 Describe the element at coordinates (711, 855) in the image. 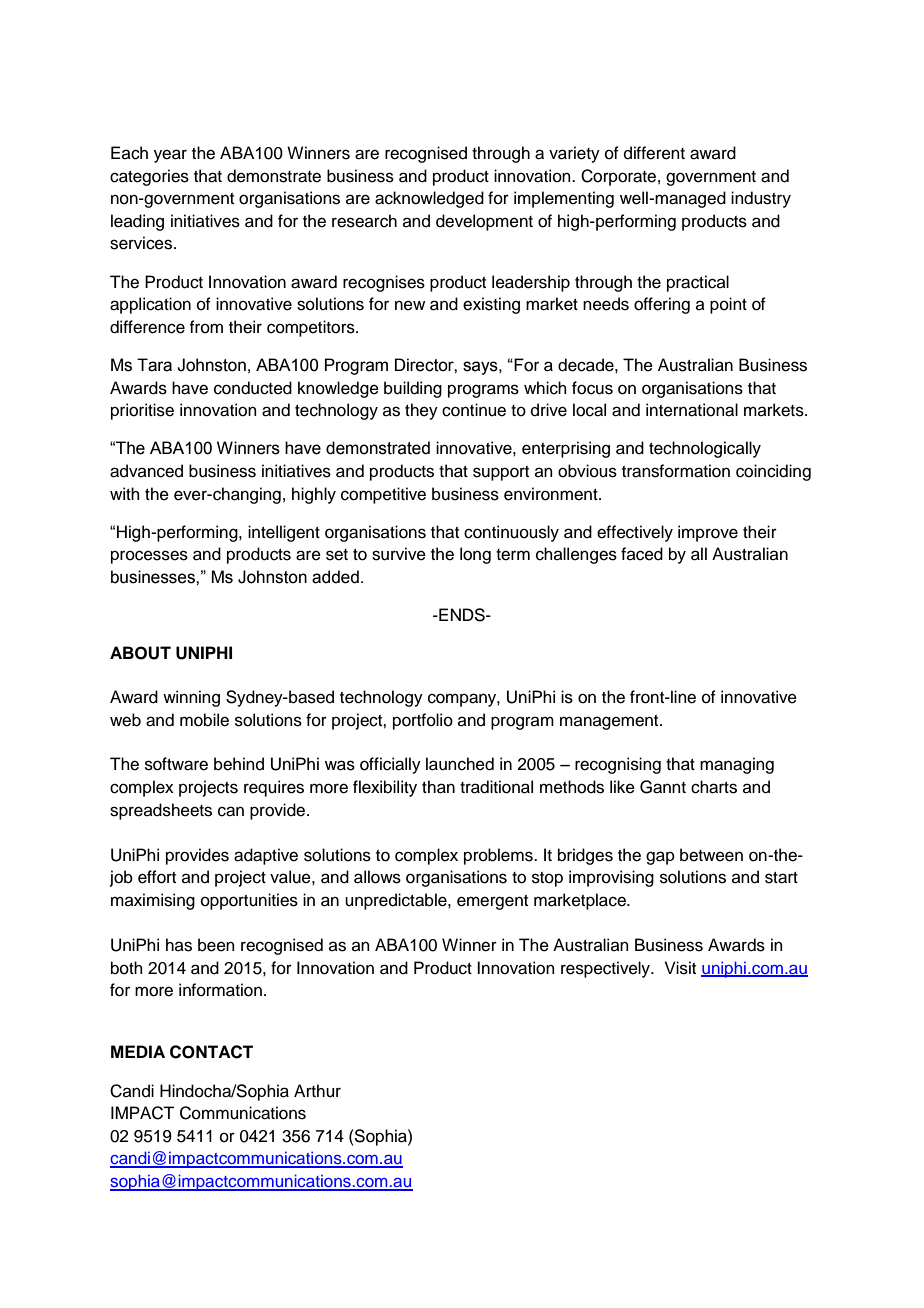

I see `between` at that location.
